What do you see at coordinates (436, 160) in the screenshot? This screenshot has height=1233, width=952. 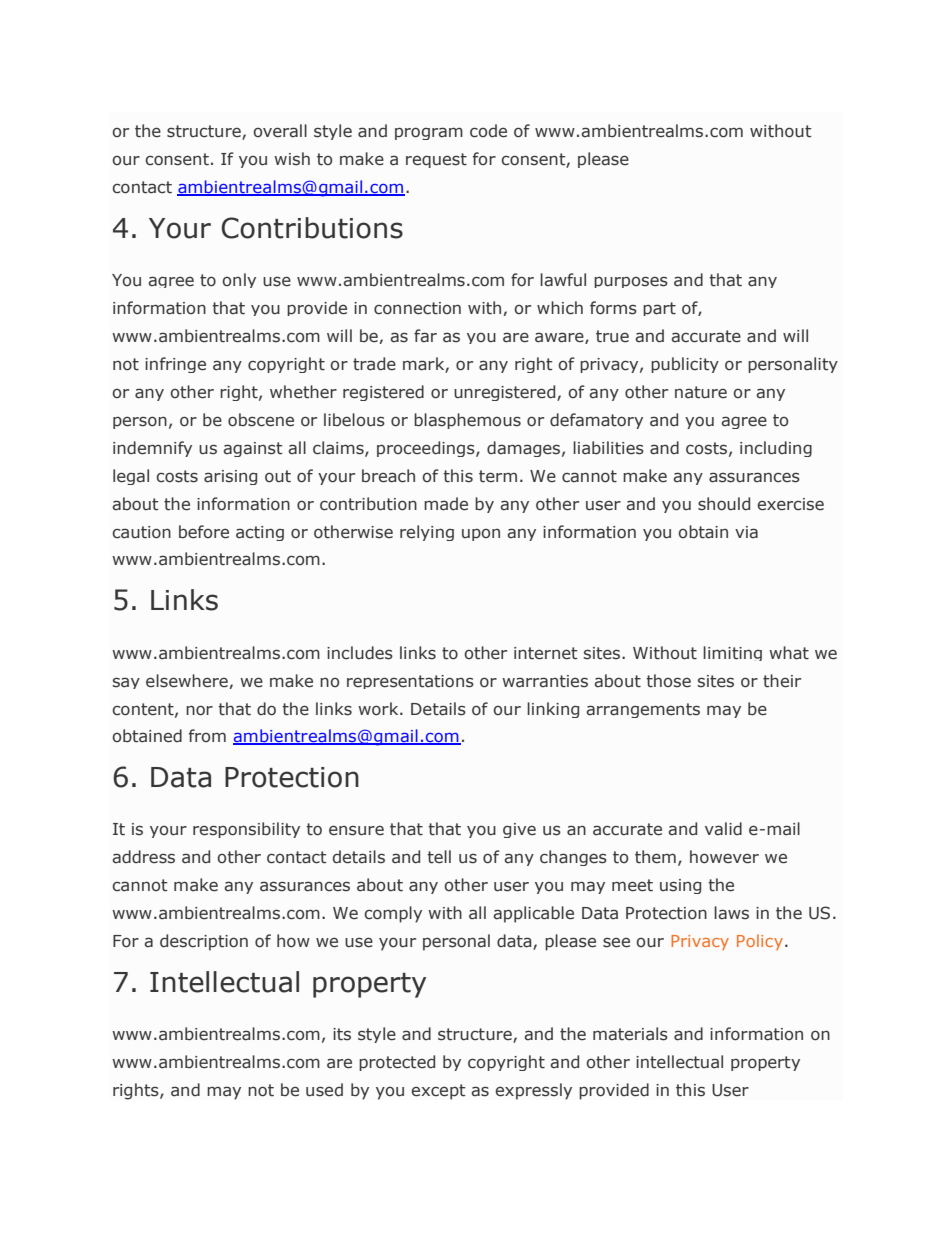 I see `request` at bounding box center [436, 160].
